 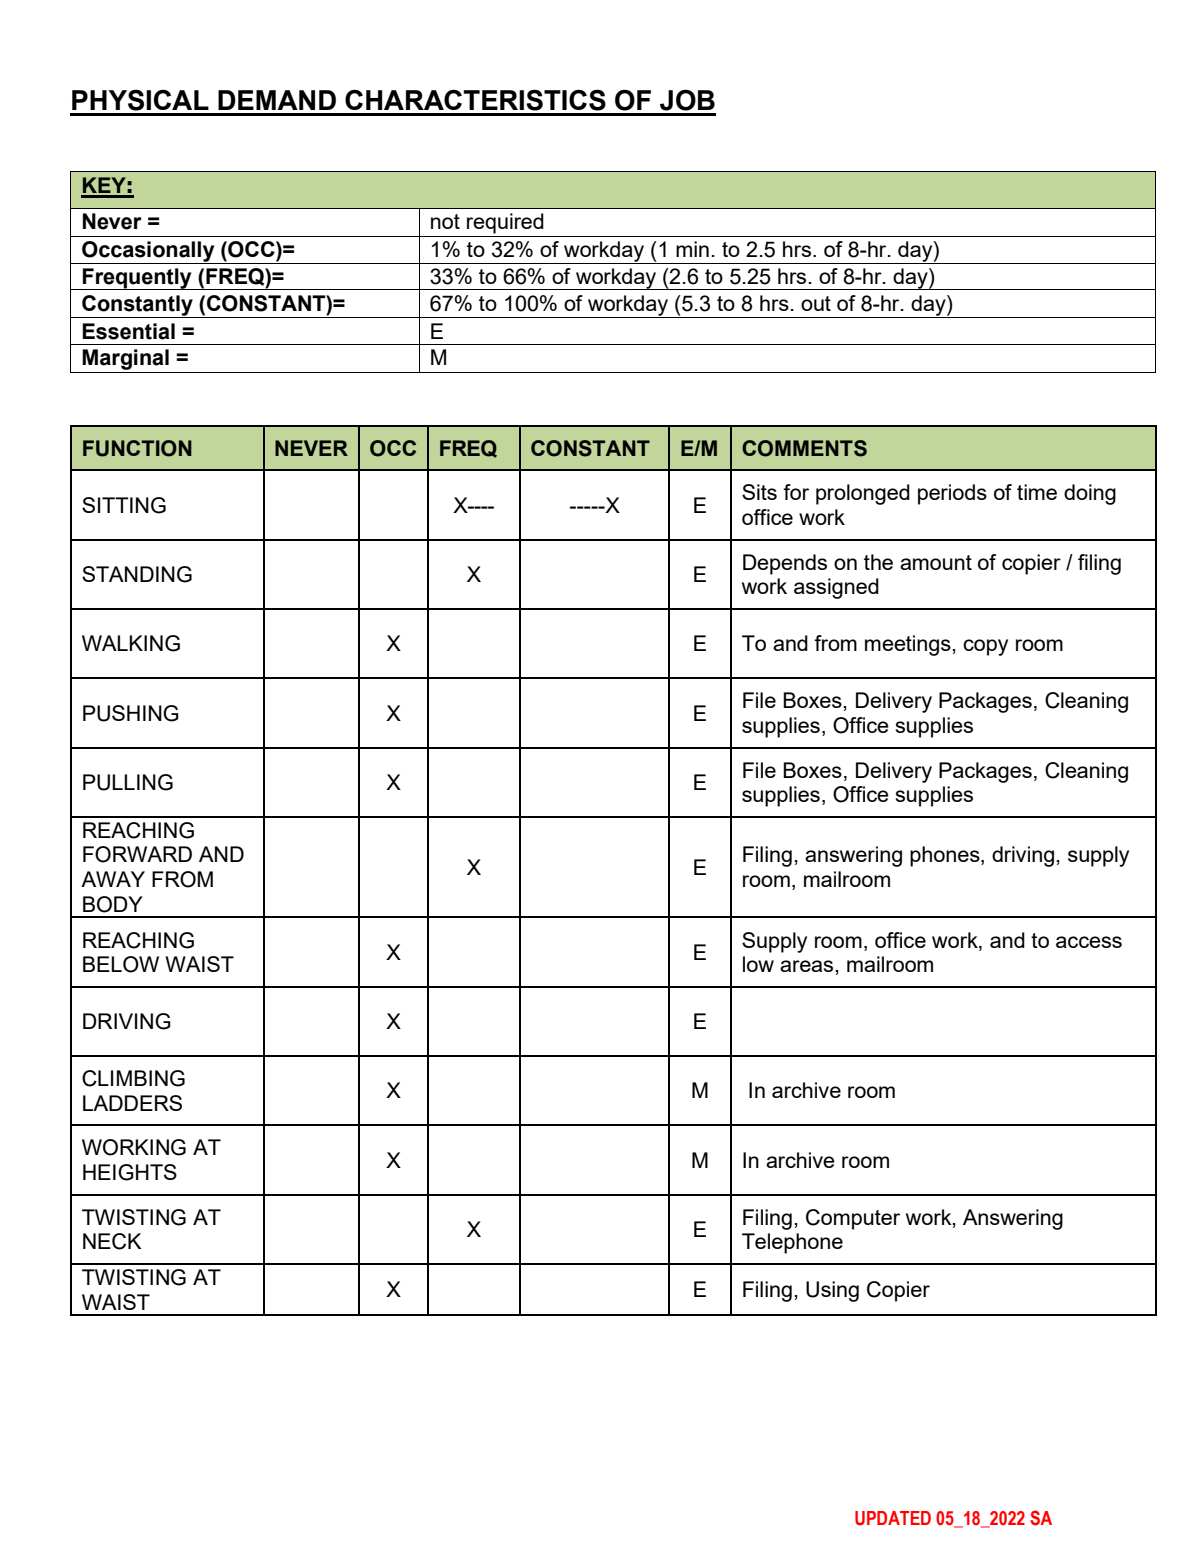 What do you see at coordinates (785, 564) in the screenshot?
I see `Depends` at bounding box center [785, 564].
